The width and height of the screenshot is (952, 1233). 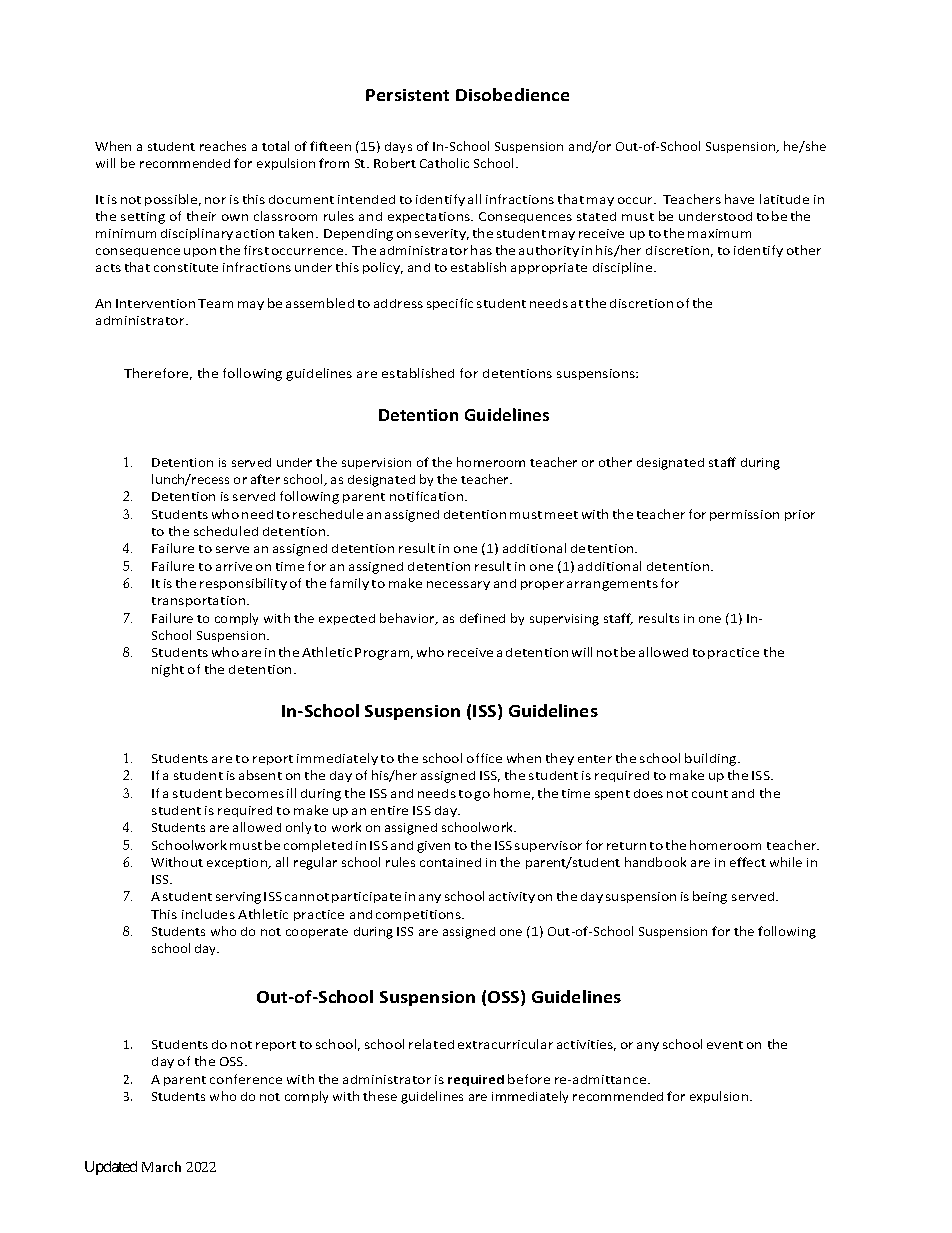 I want to click on March, so click(x=161, y=1166).
